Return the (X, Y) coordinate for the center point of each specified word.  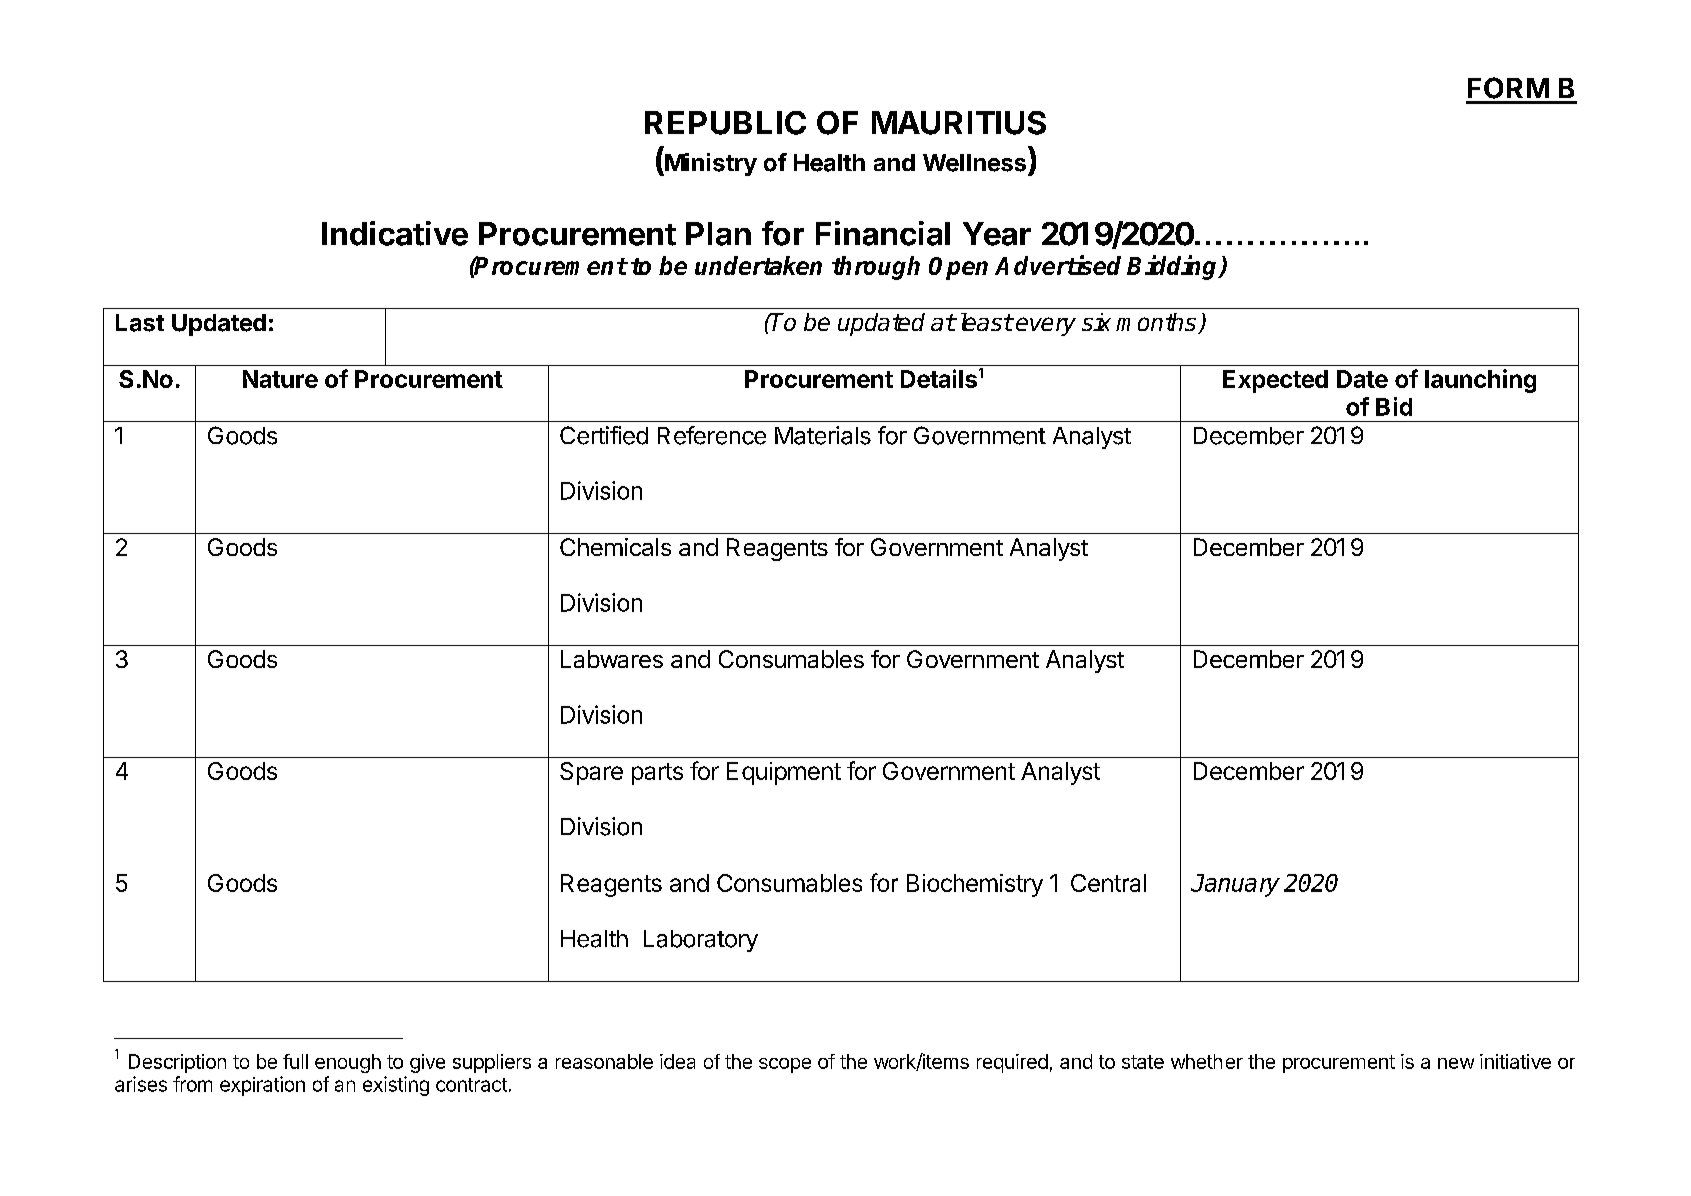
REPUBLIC (725, 123)
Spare (591, 773)
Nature (280, 379)
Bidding (1174, 267)
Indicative (395, 233)
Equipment (784, 773)
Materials (823, 435)
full (295, 1061)
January (1235, 885)
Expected (1275, 381)
